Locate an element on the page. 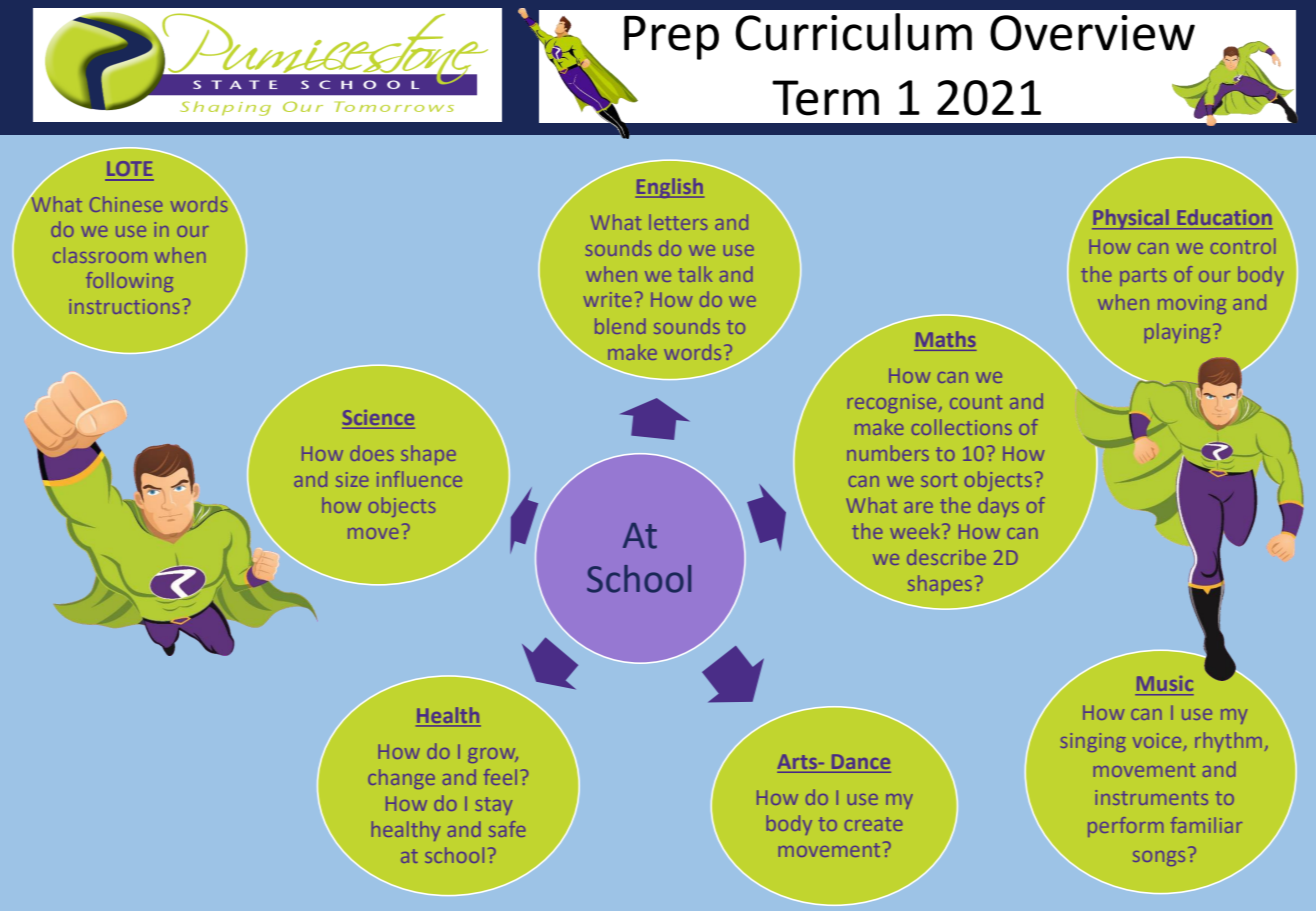  Chinese is located at coordinates (126, 204).
